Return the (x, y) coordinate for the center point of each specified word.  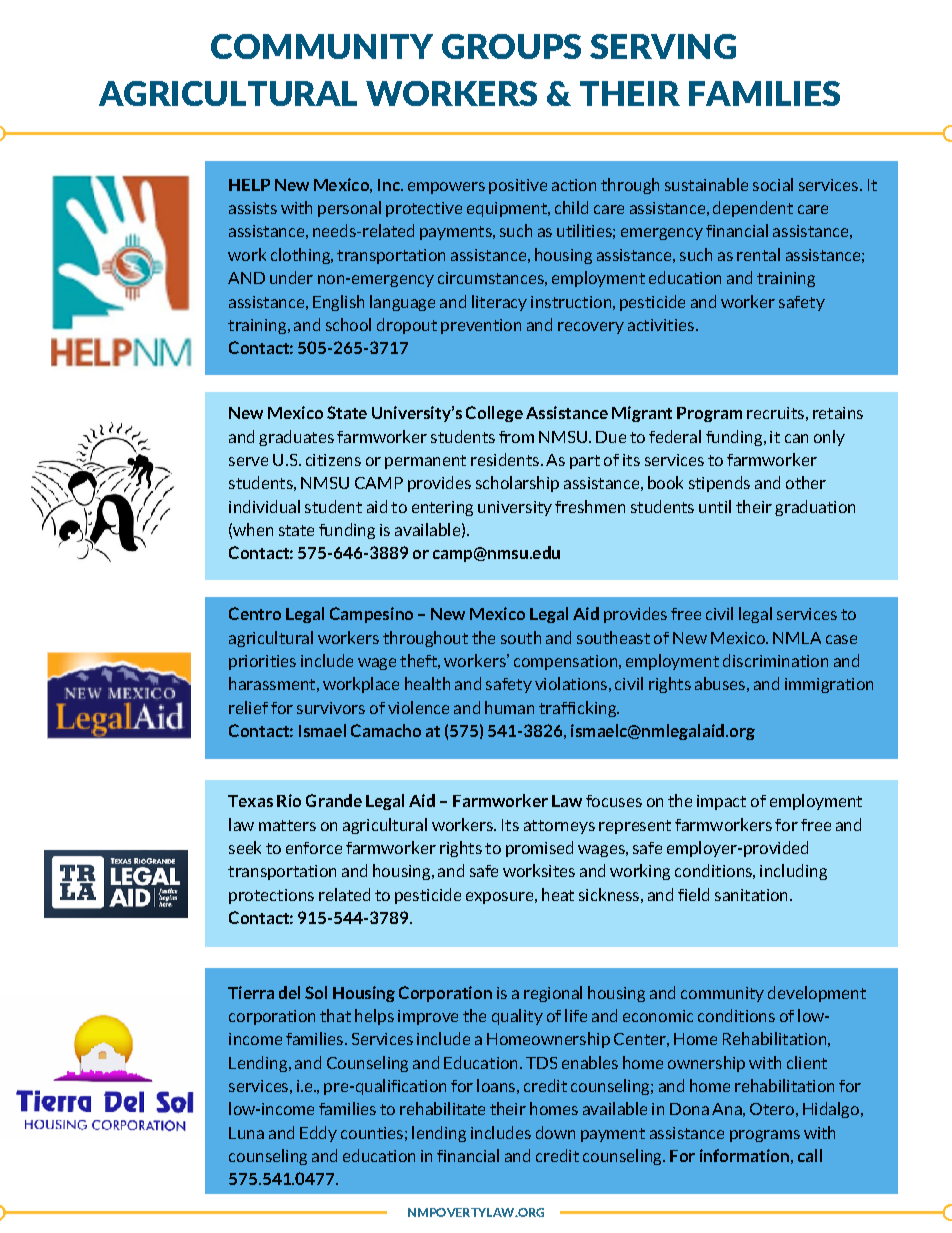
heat (558, 894)
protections (271, 896)
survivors (331, 708)
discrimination (775, 660)
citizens (333, 460)
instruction (571, 302)
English (338, 303)
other (806, 482)
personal (349, 209)
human (509, 707)
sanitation (751, 895)
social (773, 184)
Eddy (318, 1134)
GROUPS (511, 46)
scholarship (517, 484)
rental (758, 254)
